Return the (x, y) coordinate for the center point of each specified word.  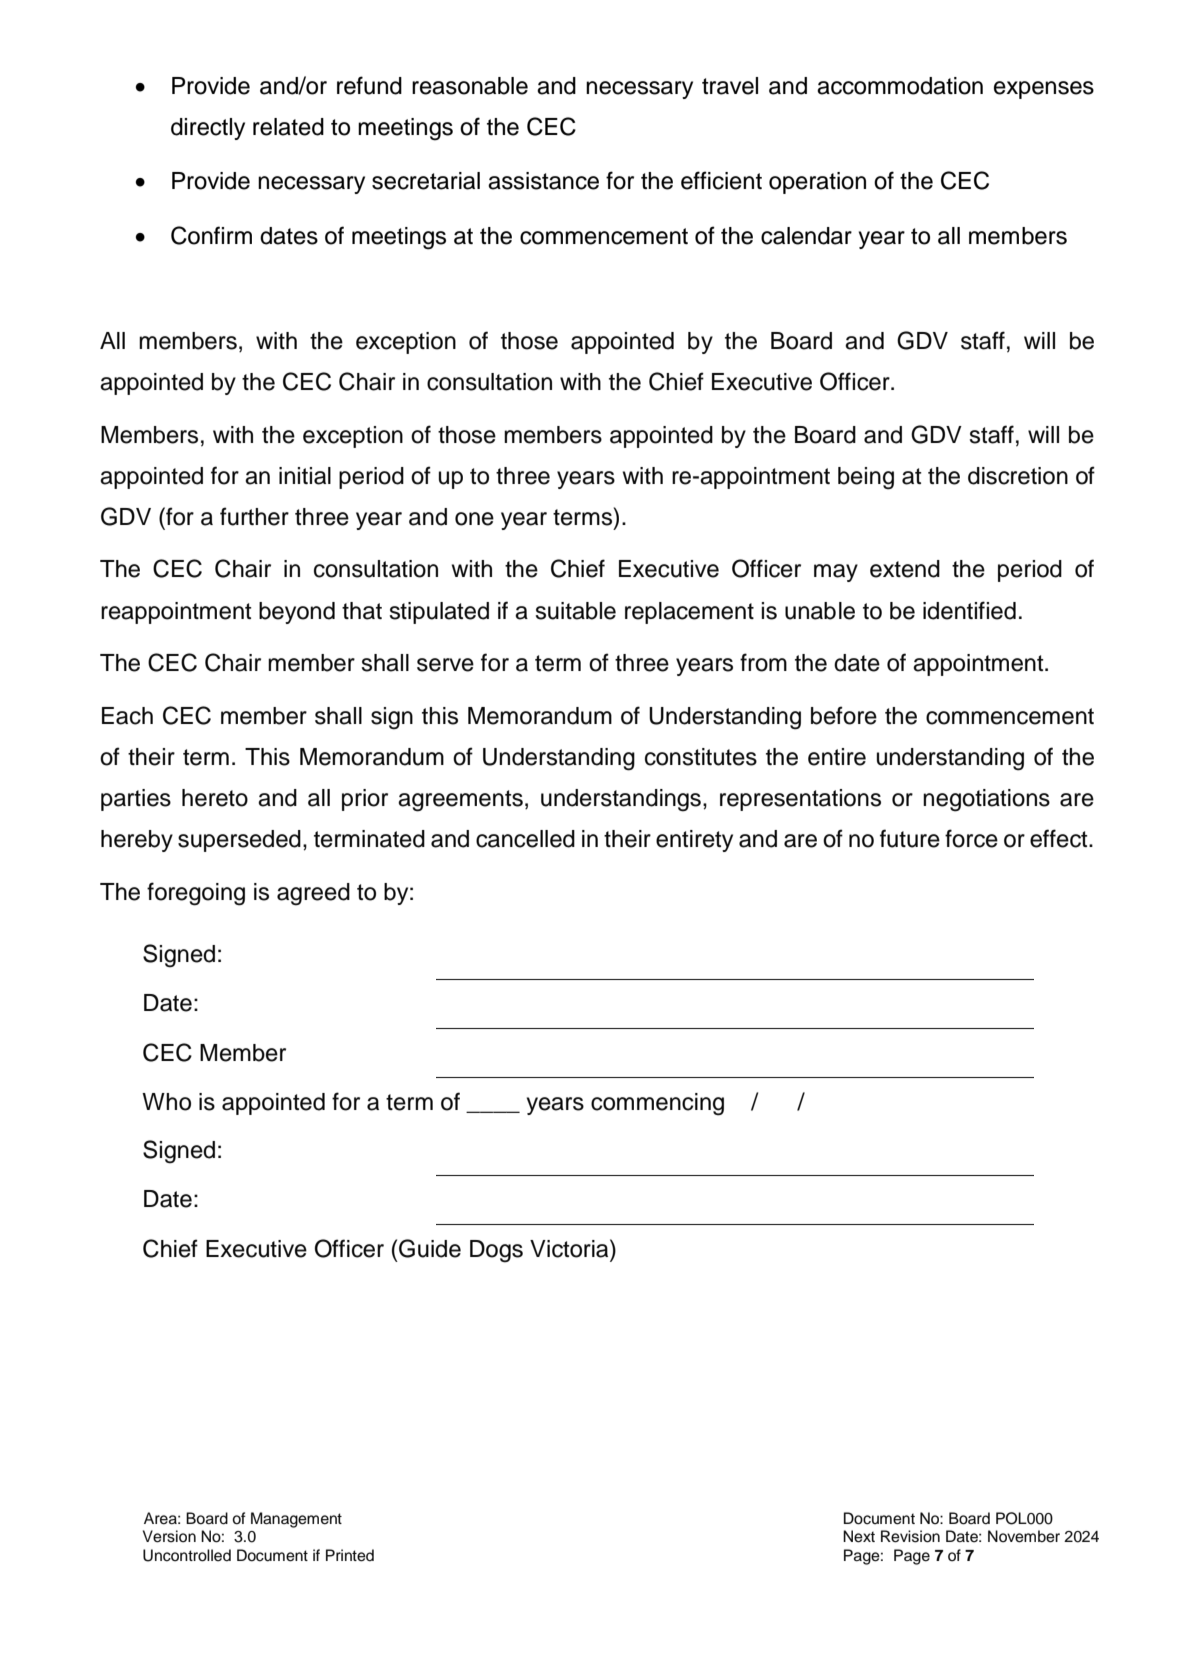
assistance (543, 181)
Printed (350, 1555)
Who (166, 1102)
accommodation (900, 86)
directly (208, 129)
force (971, 838)
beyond (297, 613)
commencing (657, 1104)
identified (969, 610)
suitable (576, 611)
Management (296, 1520)
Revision (910, 1536)
